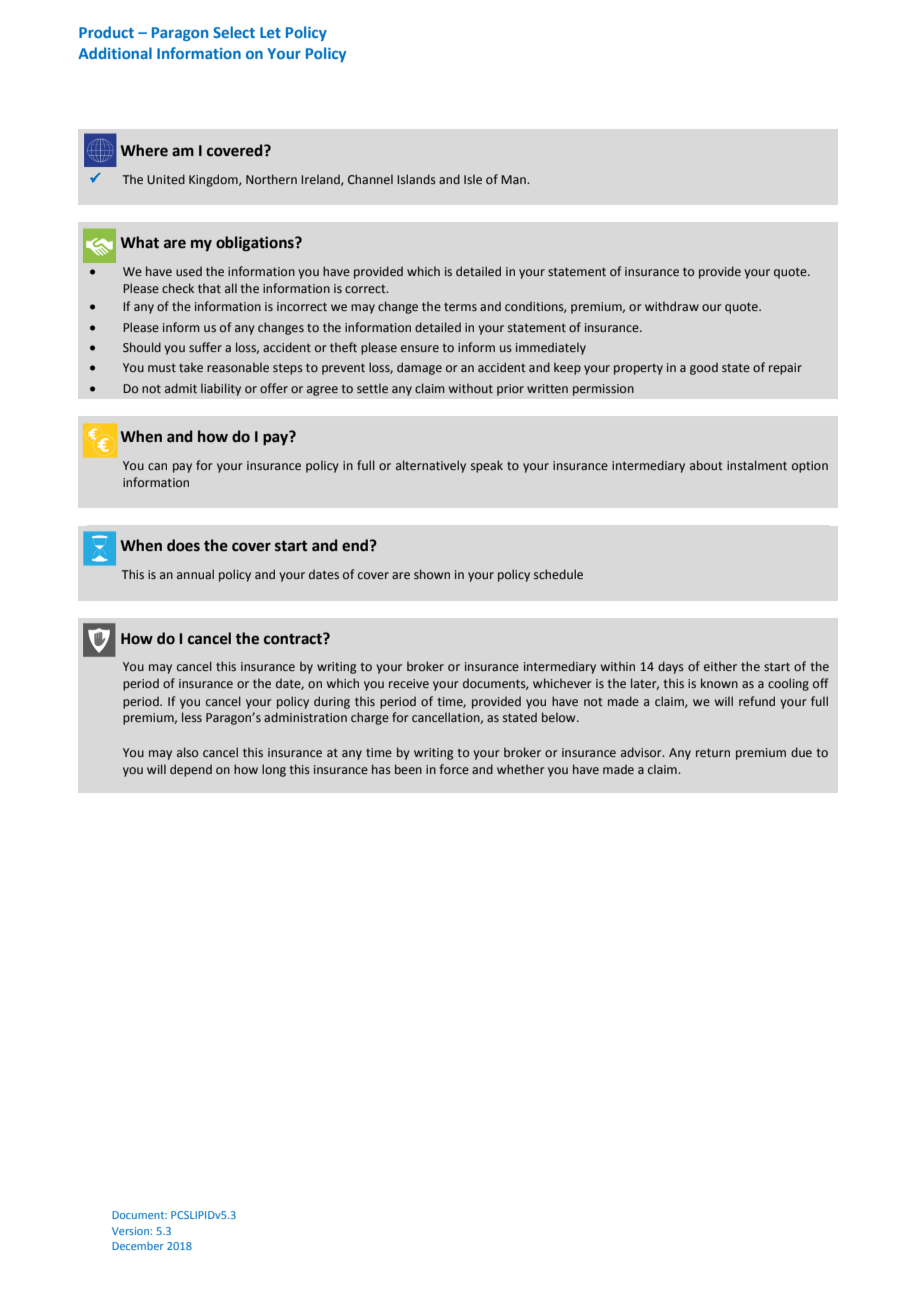  Describe the element at coordinates (181, 388) in the screenshot. I see `admit` at that location.
